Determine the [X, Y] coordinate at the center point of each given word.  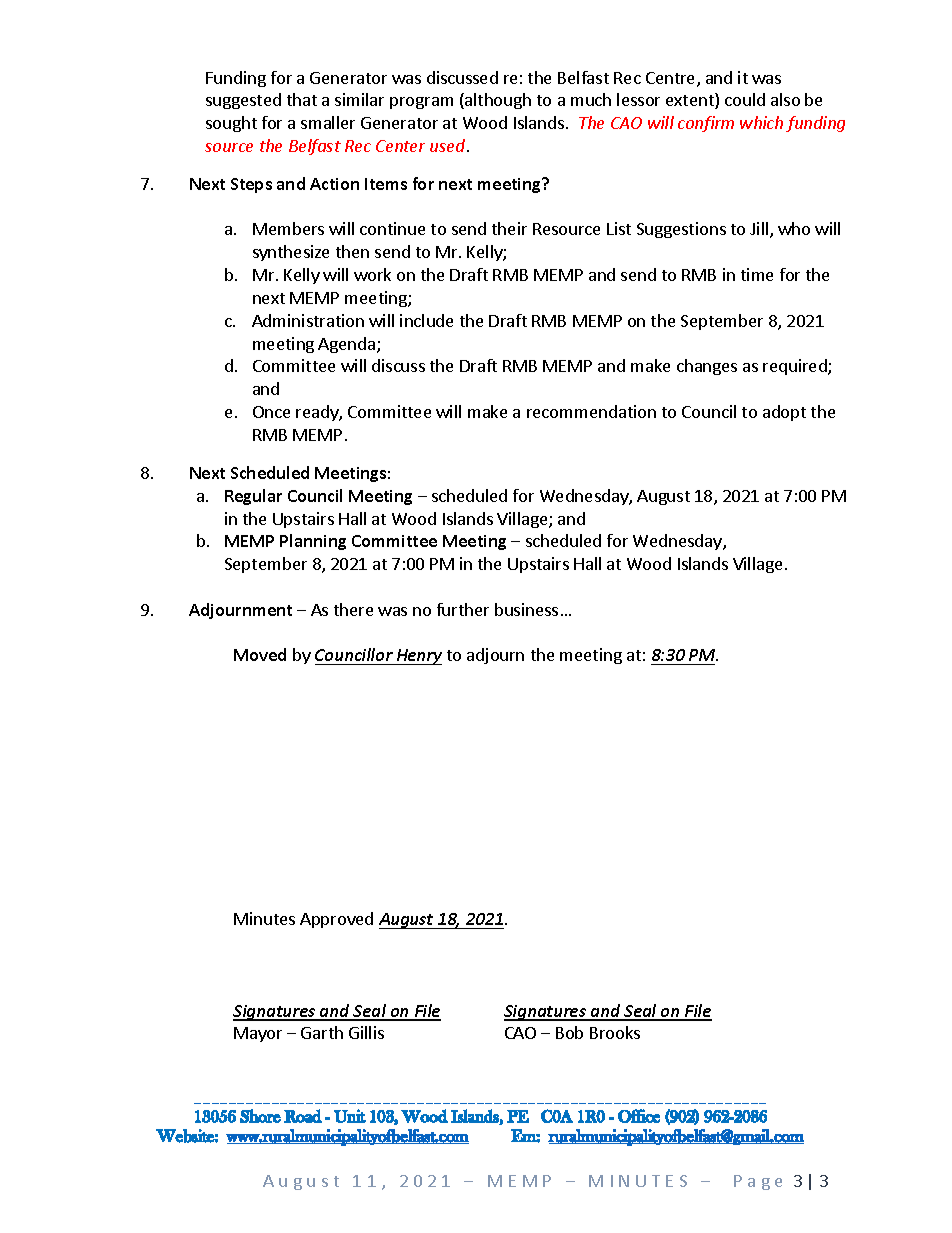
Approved [336, 920]
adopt [784, 413]
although [497, 101]
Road [303, 1116]
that [302, 99]
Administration [308, 320]
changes [707, 367]
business [526, 609]
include [426, 320]
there [353, 609]
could [745, 99]
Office [639, 1116]
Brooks [615, 1032]
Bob [569, 1032]
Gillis [366, 1032]
